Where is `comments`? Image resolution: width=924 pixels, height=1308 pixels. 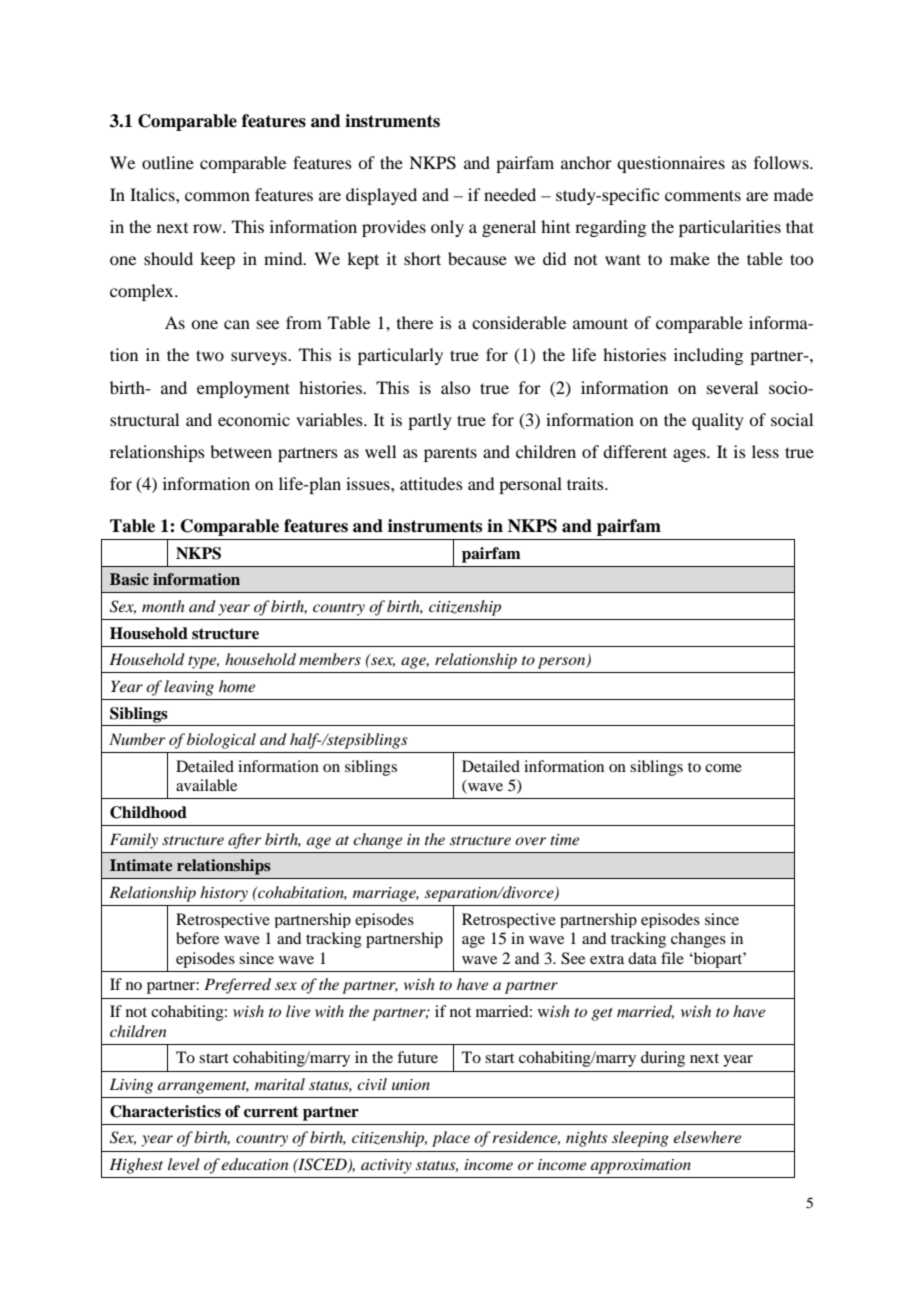
comments is located at coordinates (703, 195).
